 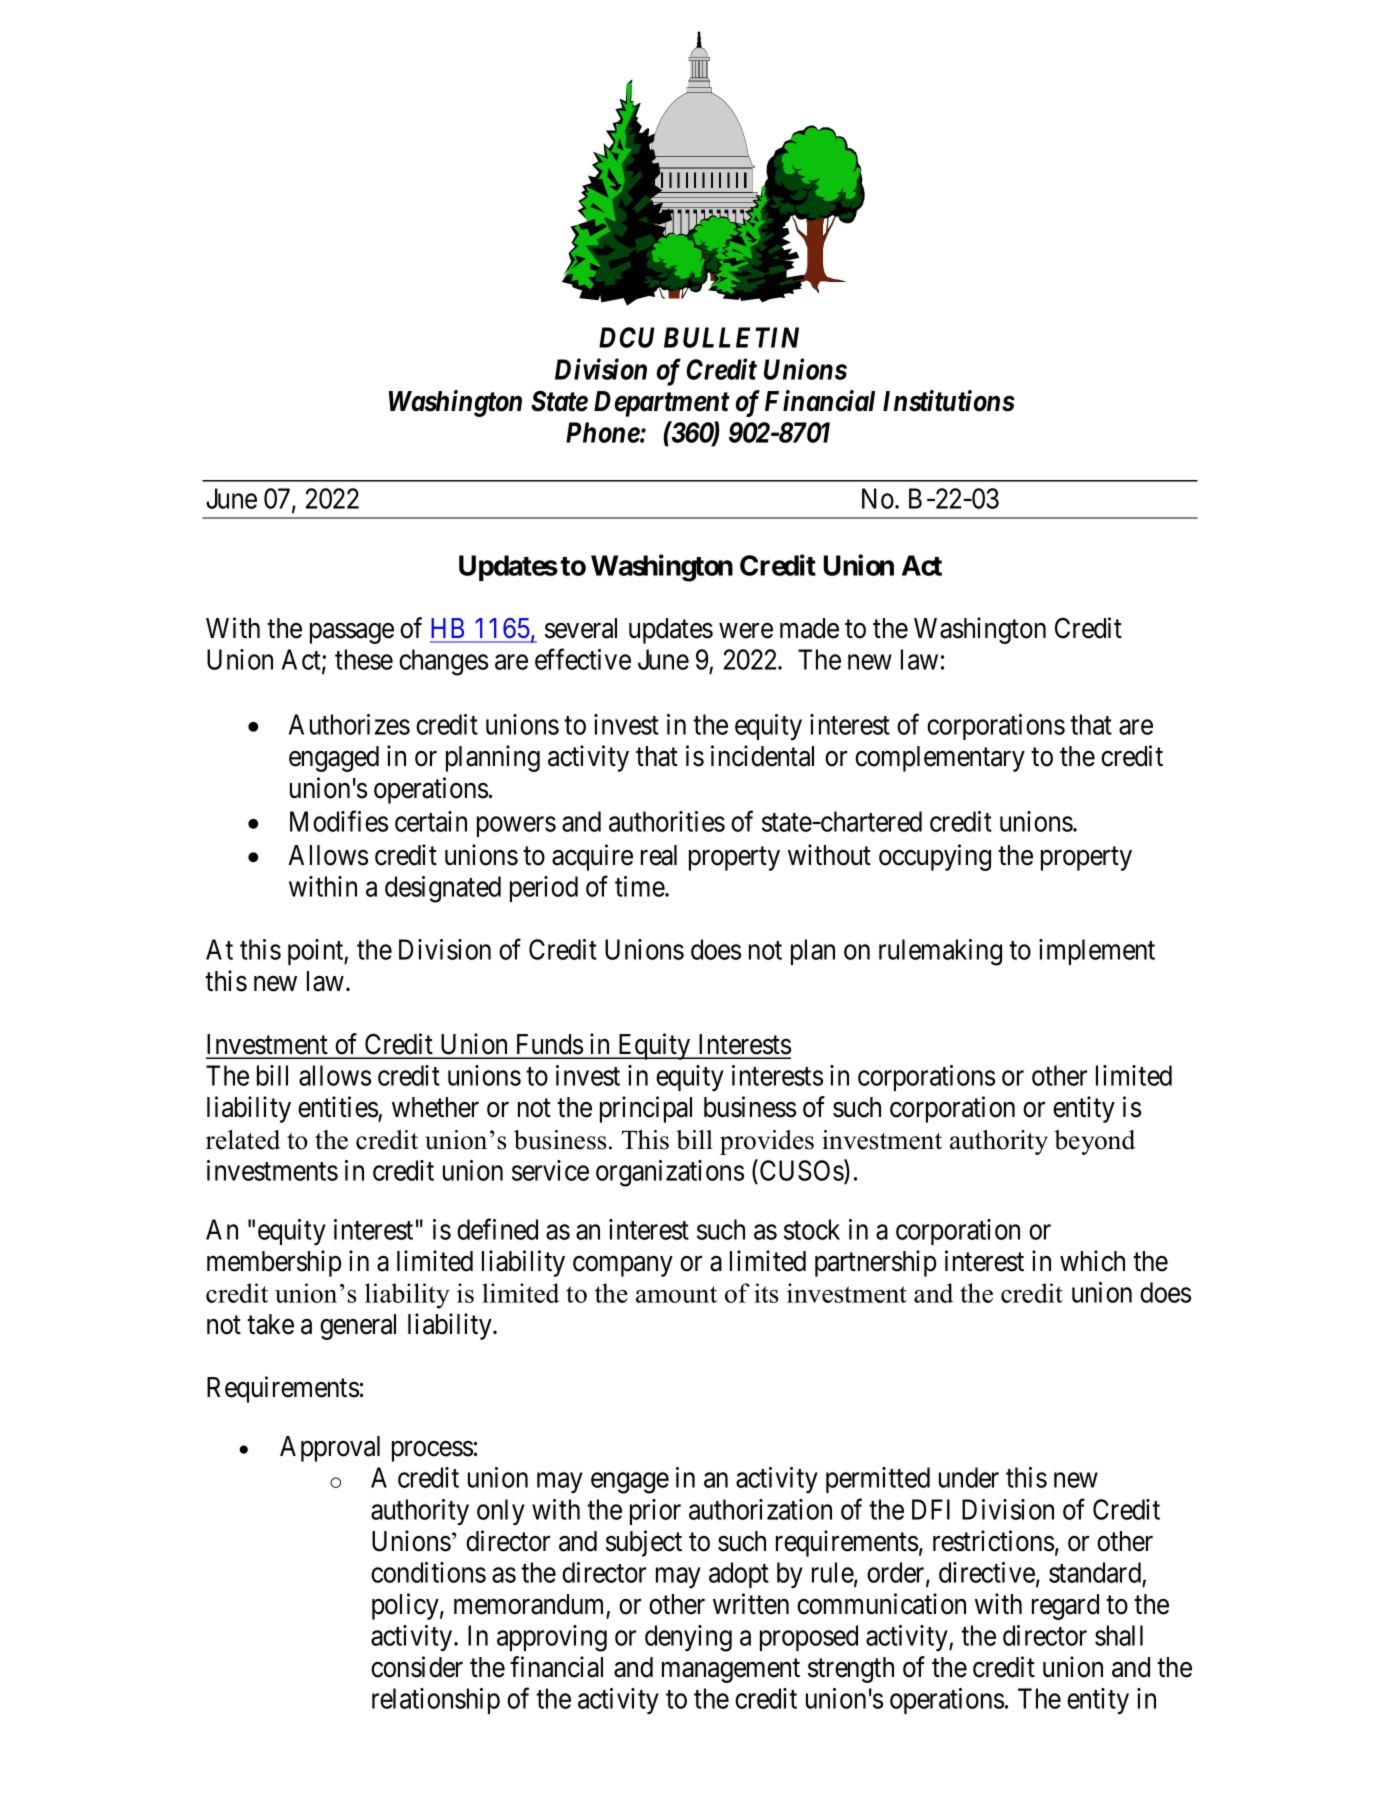 I want to click on BULLETIN, so click(x=731, y=337).
